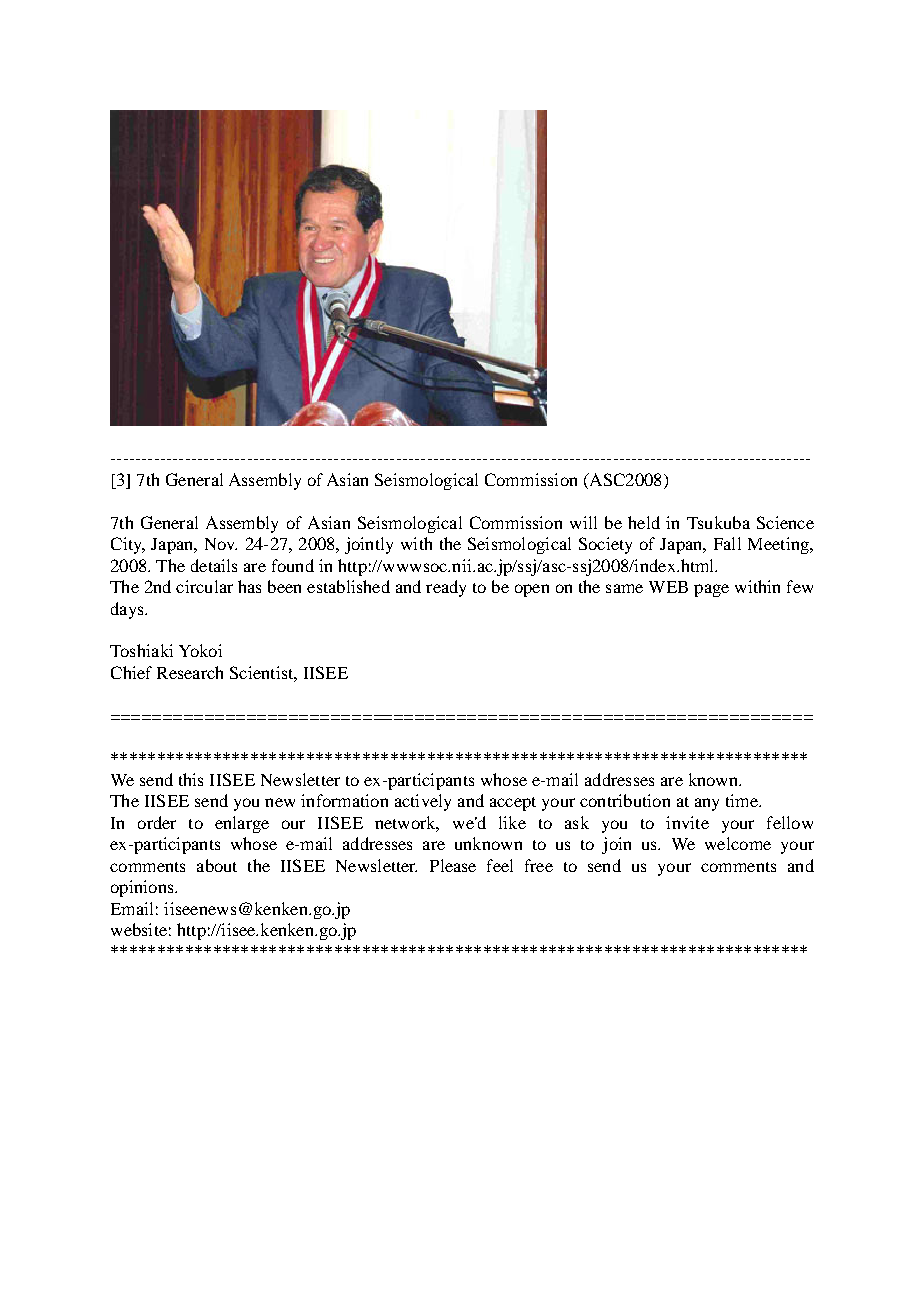  I want to click on welcome, so click(738, 843).
